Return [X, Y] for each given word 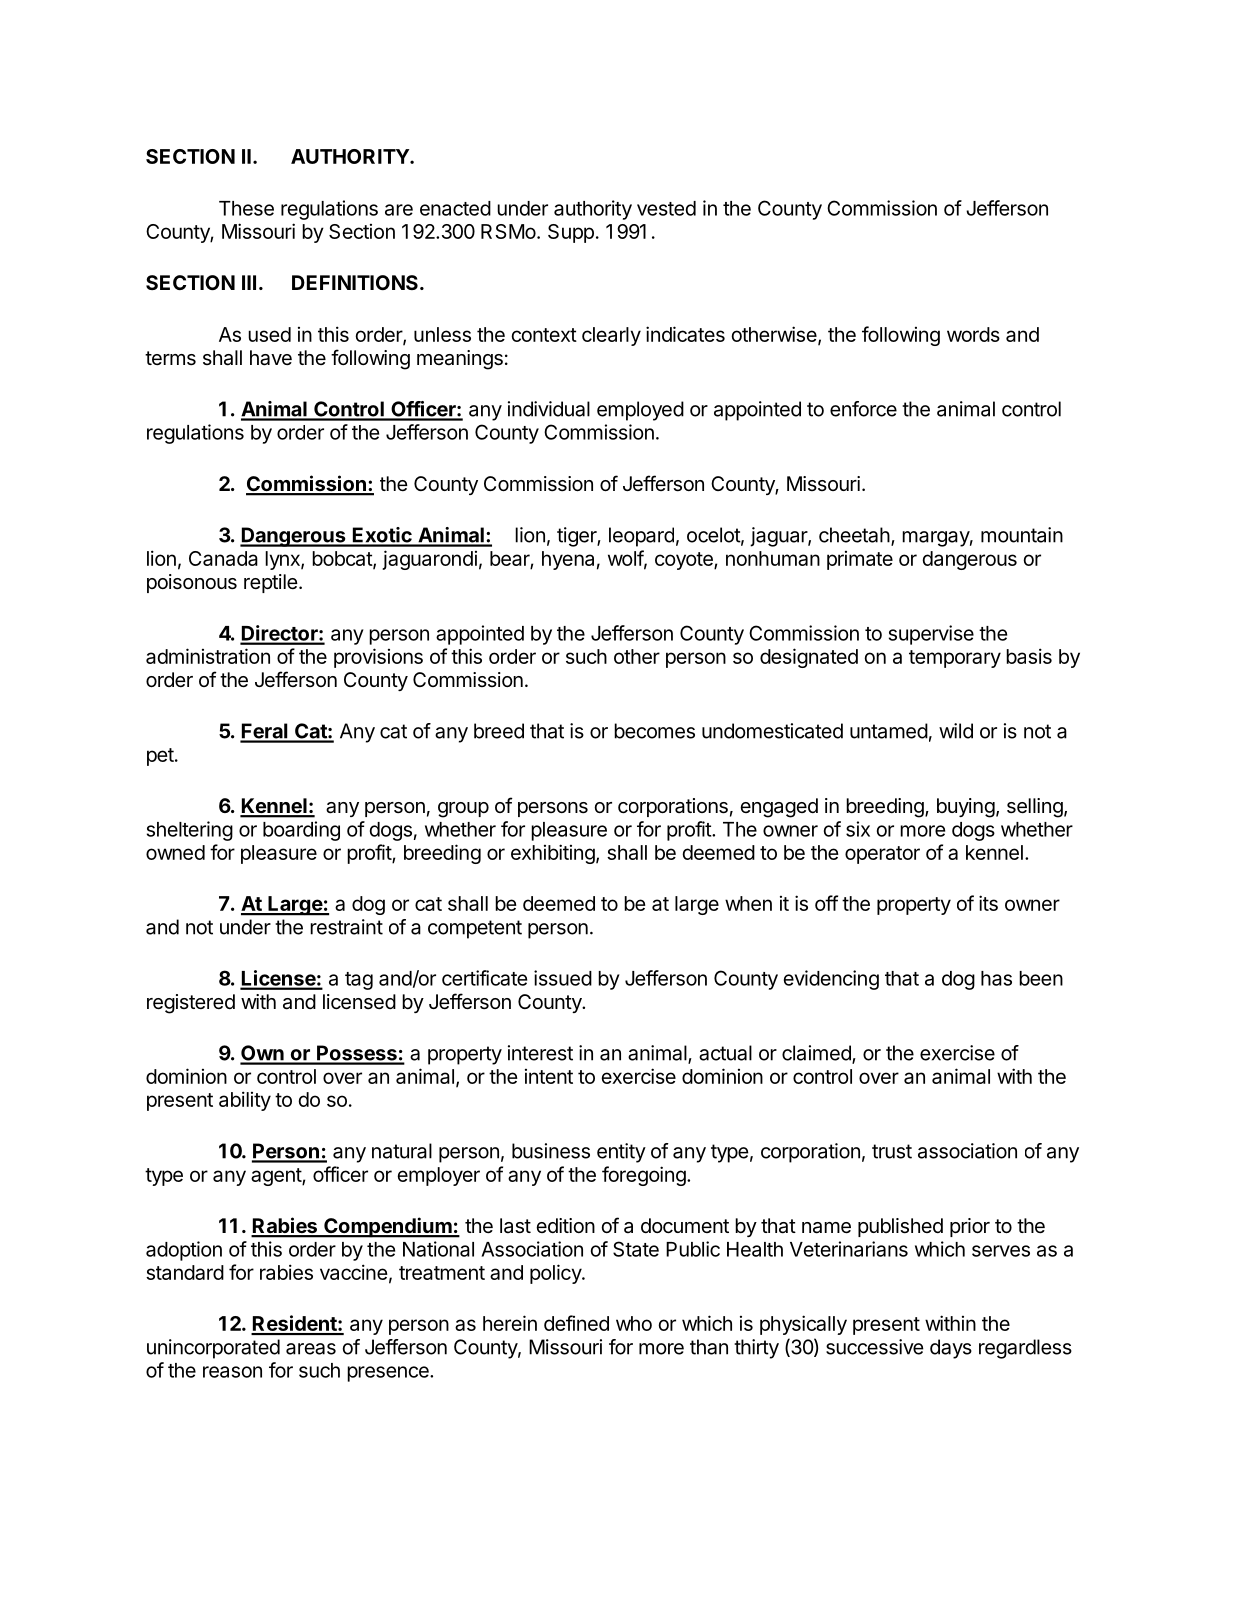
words [973, 334]
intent [549, 1076]
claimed [817, 1054]
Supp [571, 233]
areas [311, 1349]
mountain [1022, 535]
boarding [301, 831]
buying [966, 808]
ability [245, 1101]
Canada [223, 558]
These [246, 208]
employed [640, 411]
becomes [654, 731]
